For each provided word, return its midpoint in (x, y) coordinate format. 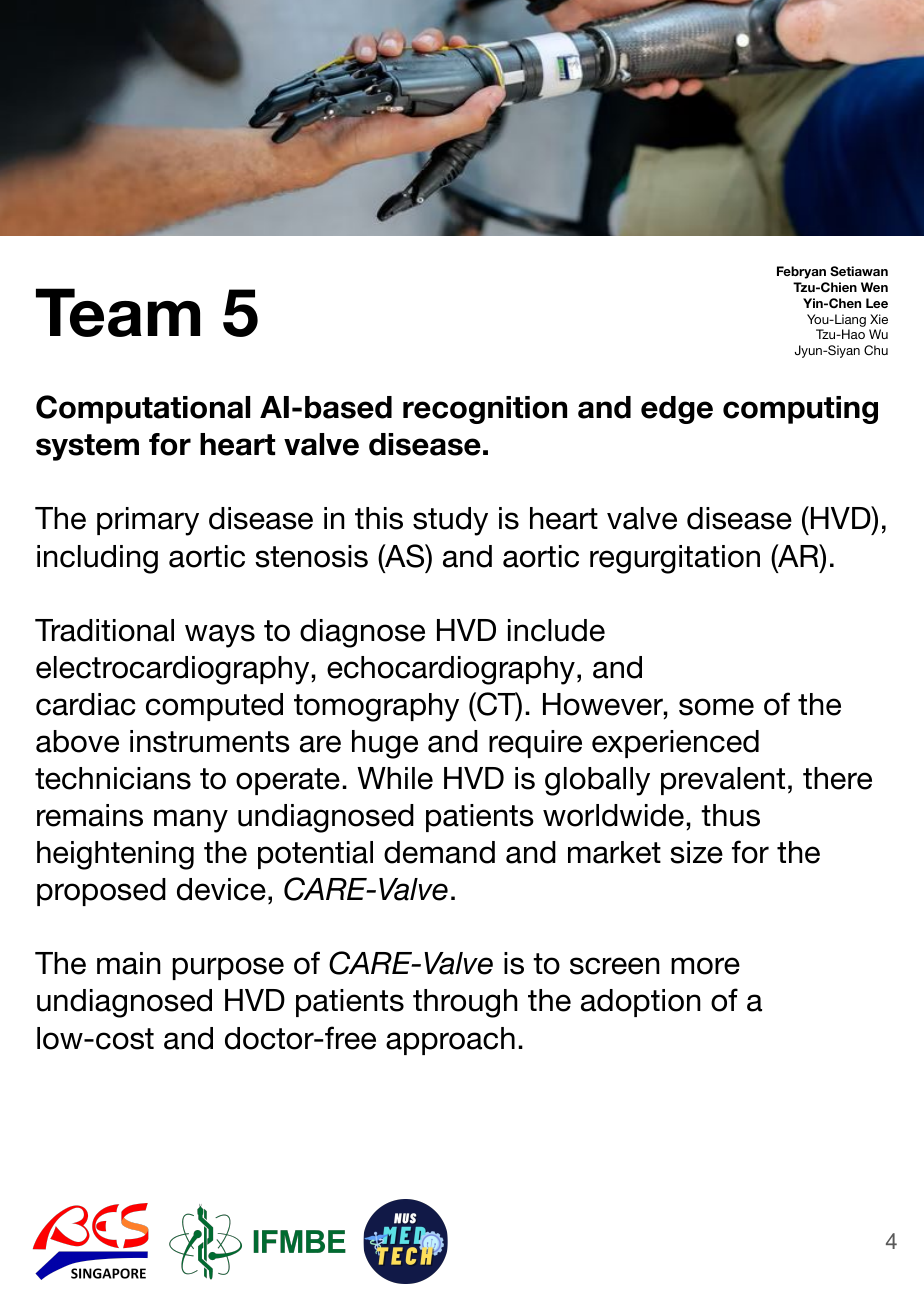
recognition (485, 410)
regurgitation (675, 559)
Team (118, 312)
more (705, 966)
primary (148, 521)
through (465, 1003)
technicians (113, 778)
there (837, 778)
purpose (228, 968)
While (395, 778)
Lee (877, 303)
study (450, 521)
